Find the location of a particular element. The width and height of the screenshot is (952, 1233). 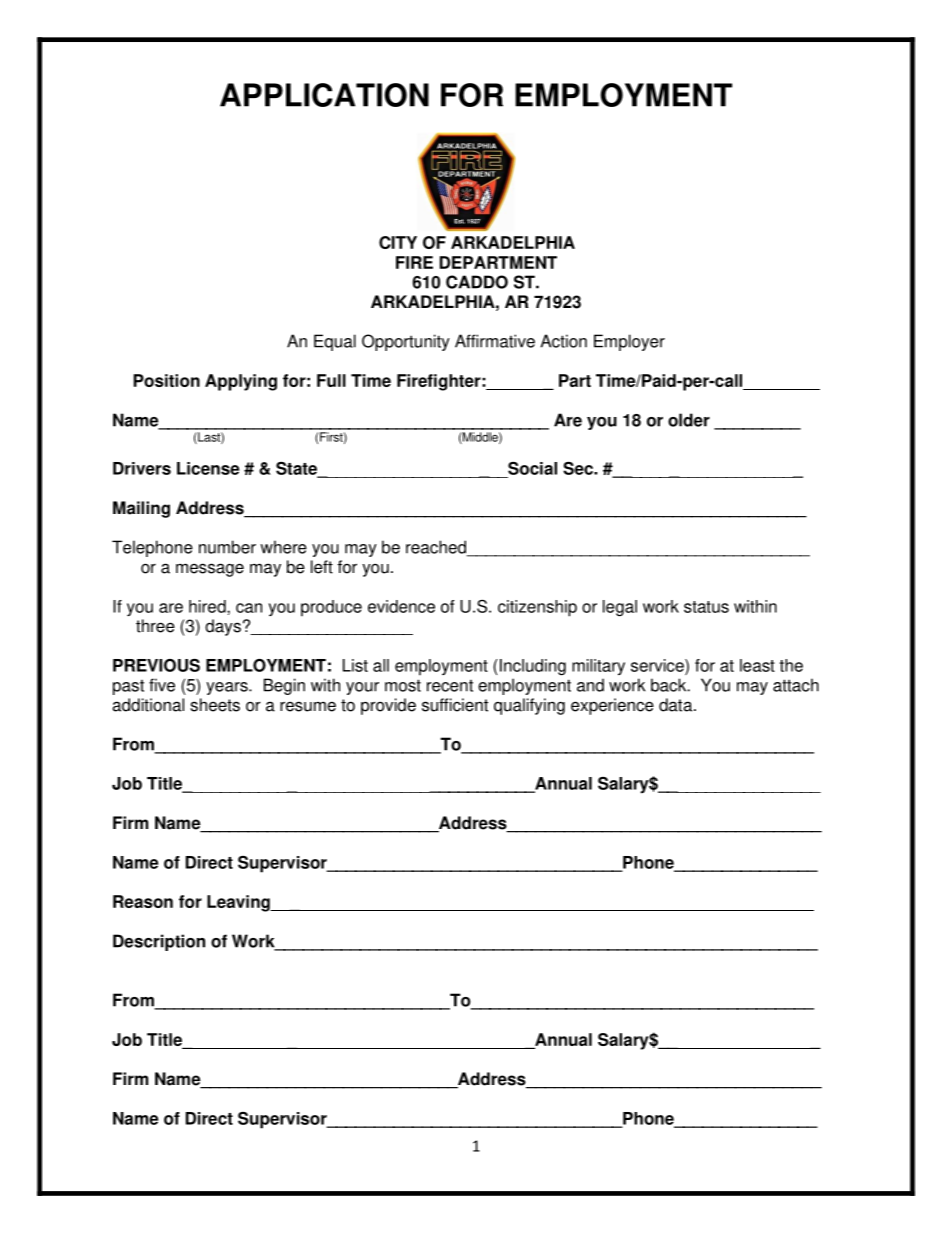

Employer is located at coordinates (629, 342).
